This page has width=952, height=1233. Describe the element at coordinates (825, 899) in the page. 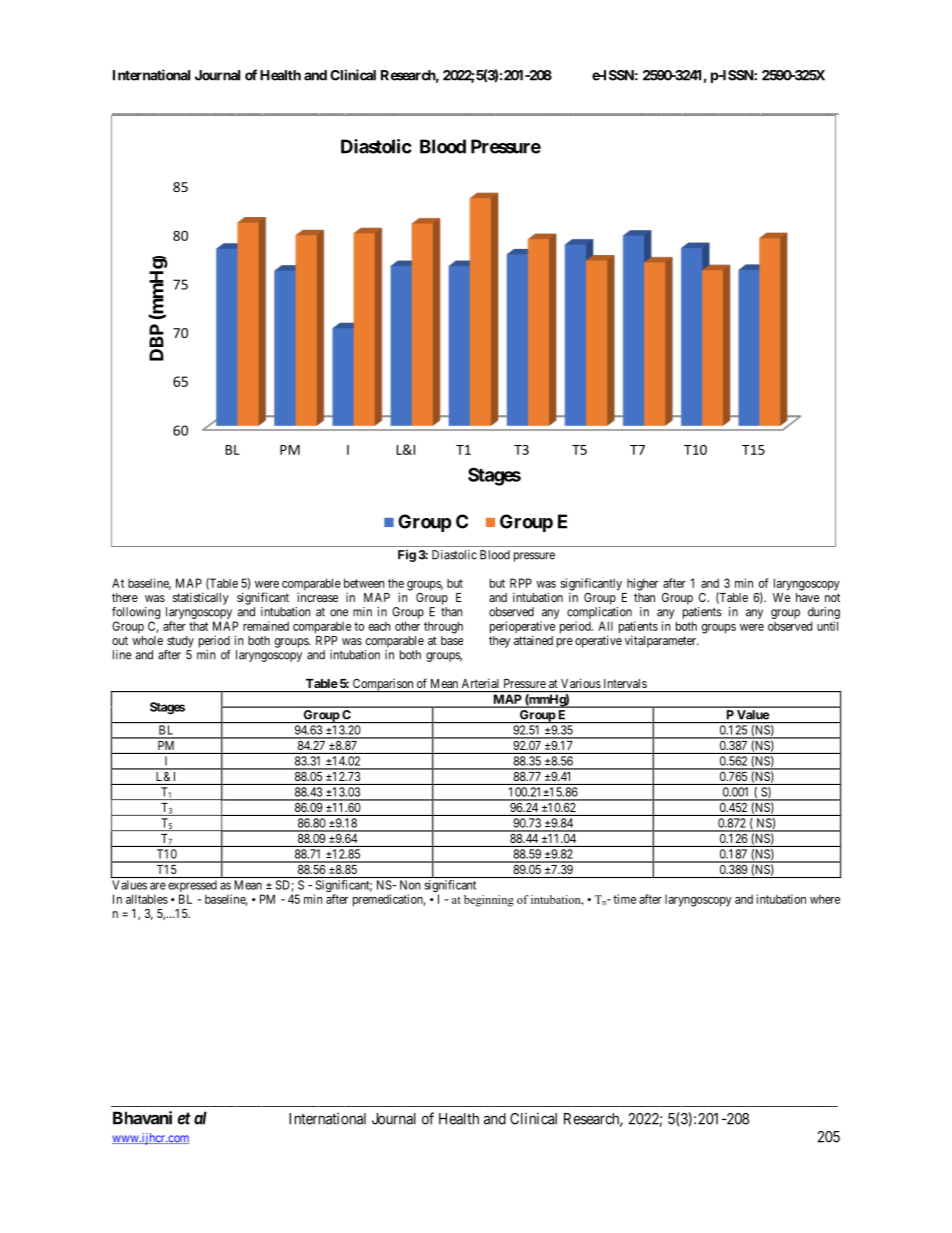

I see `where` at that location.
